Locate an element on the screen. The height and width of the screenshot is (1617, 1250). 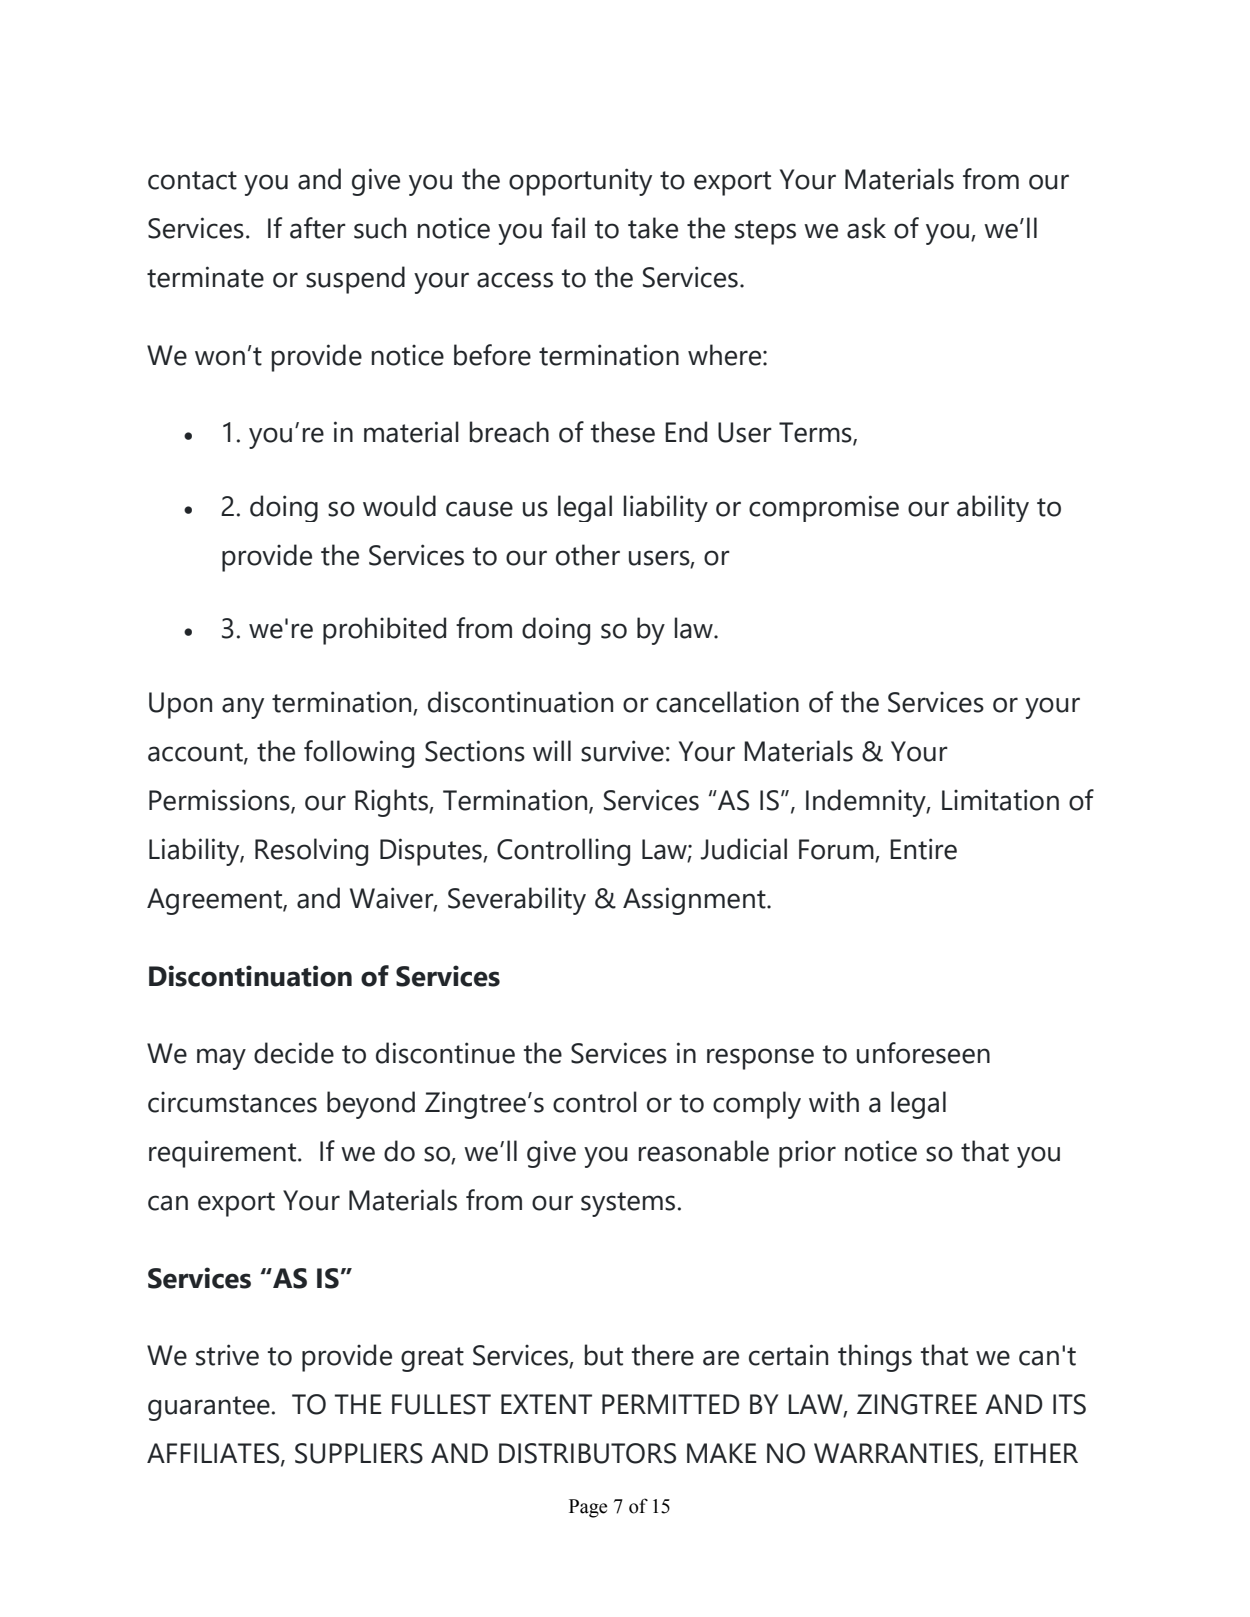
SUPPLIERS is located at coordinates (359, 1453).
